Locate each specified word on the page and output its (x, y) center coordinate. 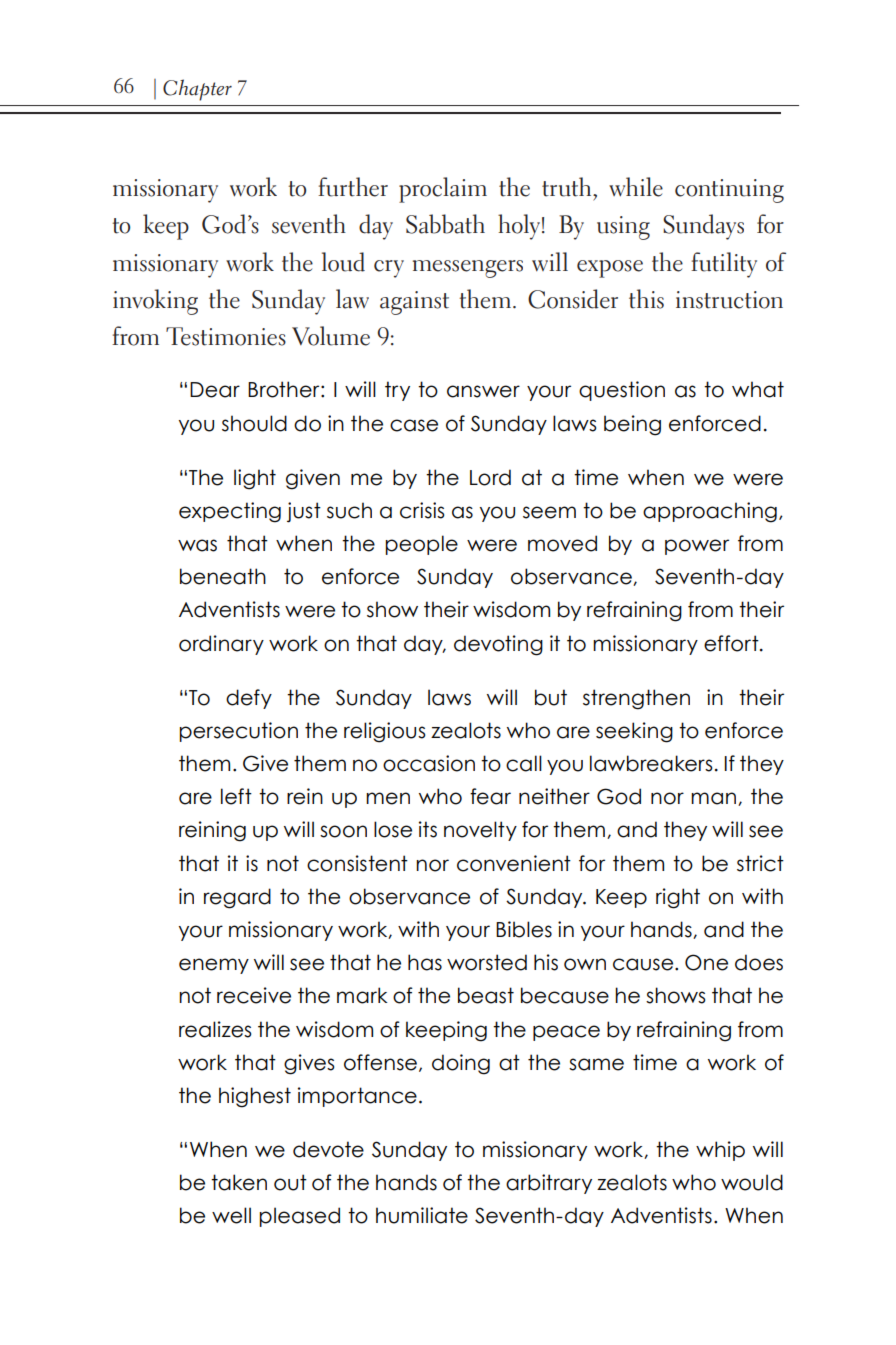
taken (239, 1182)
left (236, 796)
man (713, 798)
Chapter (197, 90)
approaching (710, 512)
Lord (490, 477)
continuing (729, 191)
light (255, 479)
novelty (480, 831)
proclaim (443, 190)
